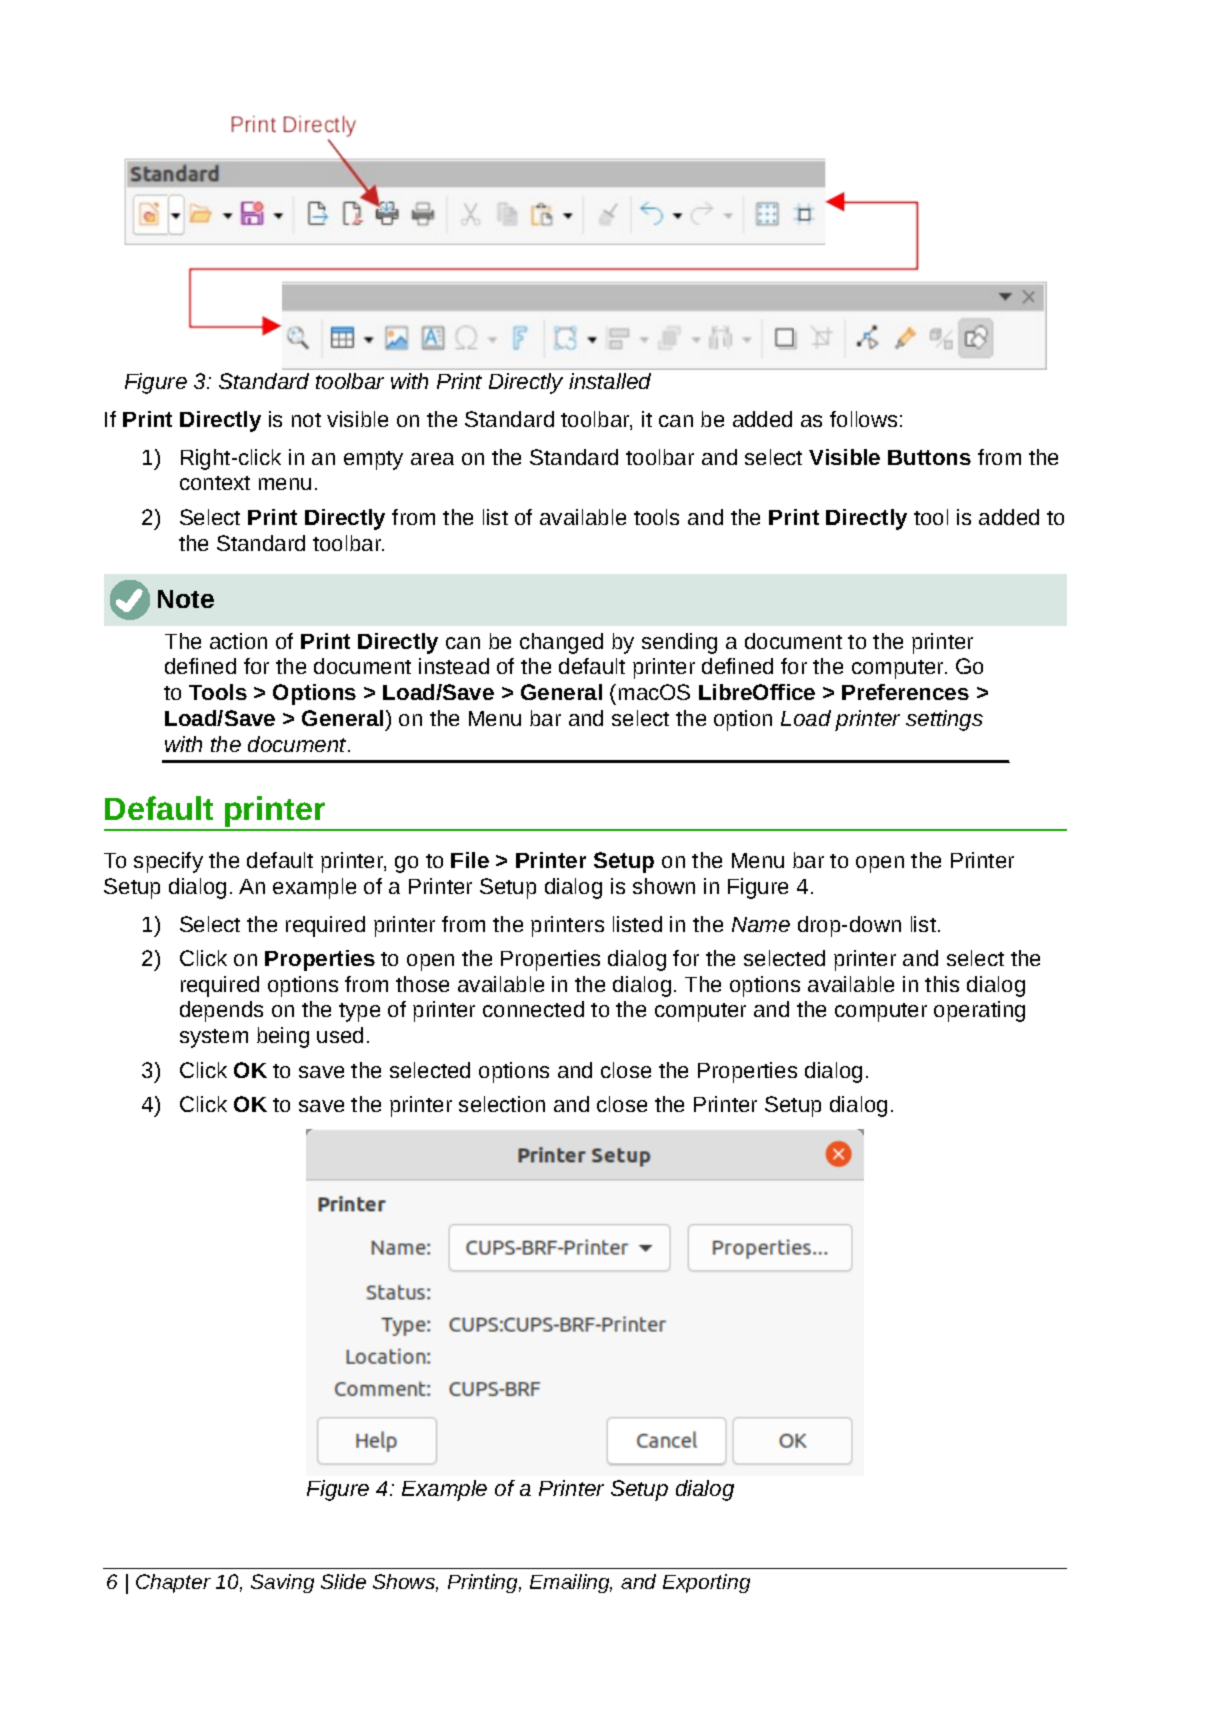  I want to click on follows, so click(863, 419).
